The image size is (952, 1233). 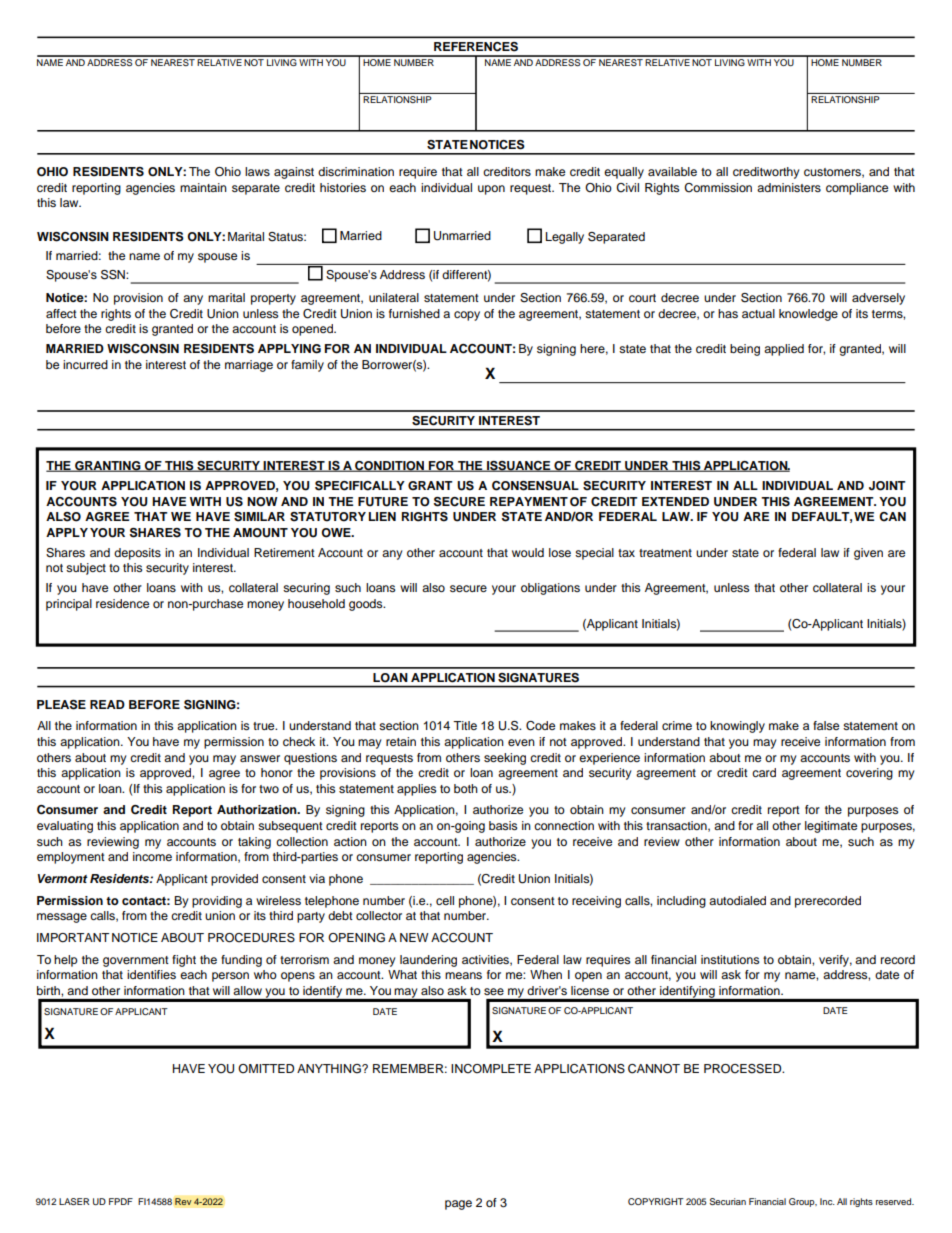 What do you see at coordinates (887, 486) in the image?
I see `JOINT` at bounding box center [887, 486].
